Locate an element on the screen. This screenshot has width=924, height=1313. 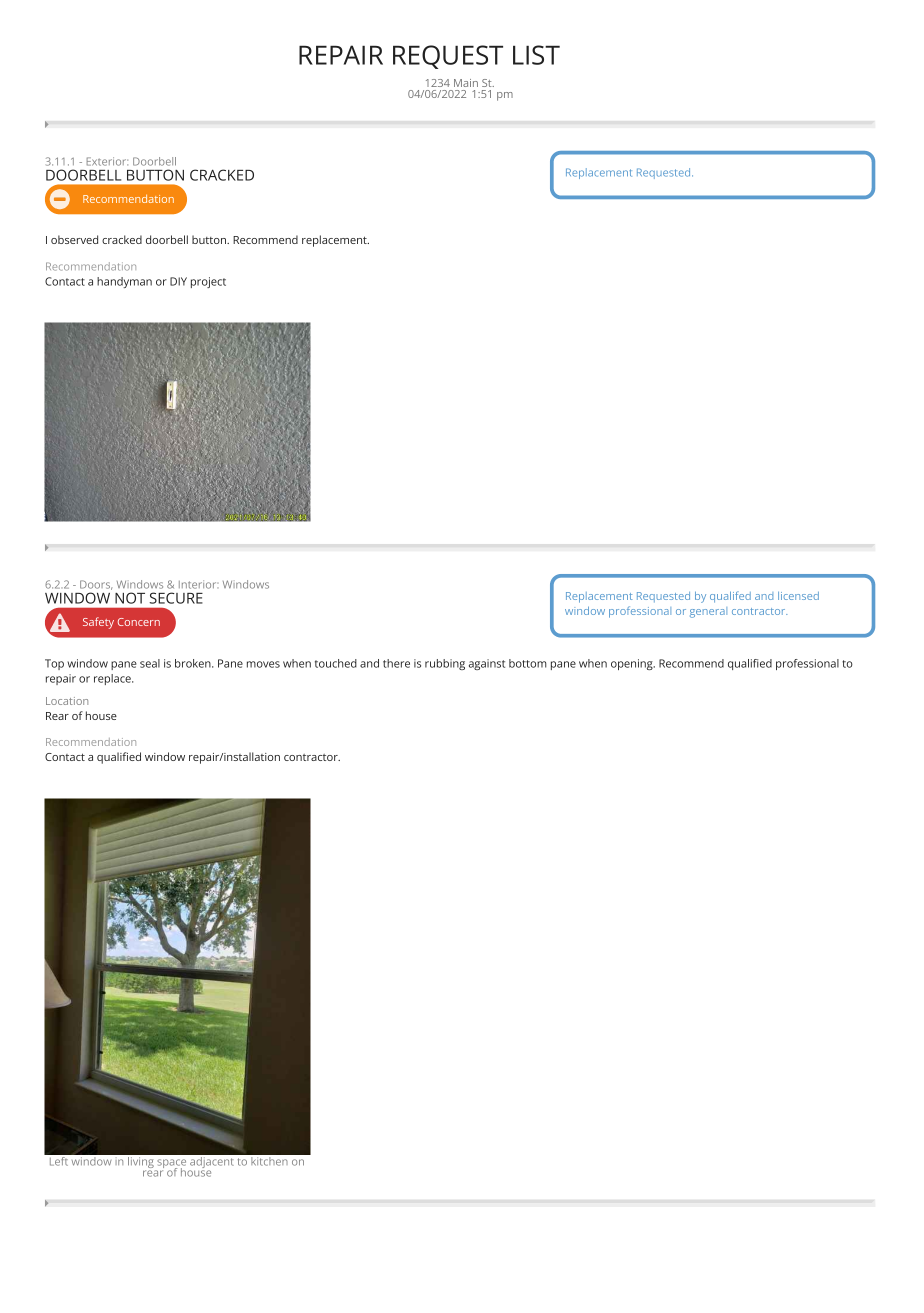
general is located at coordinates (708, 612).
